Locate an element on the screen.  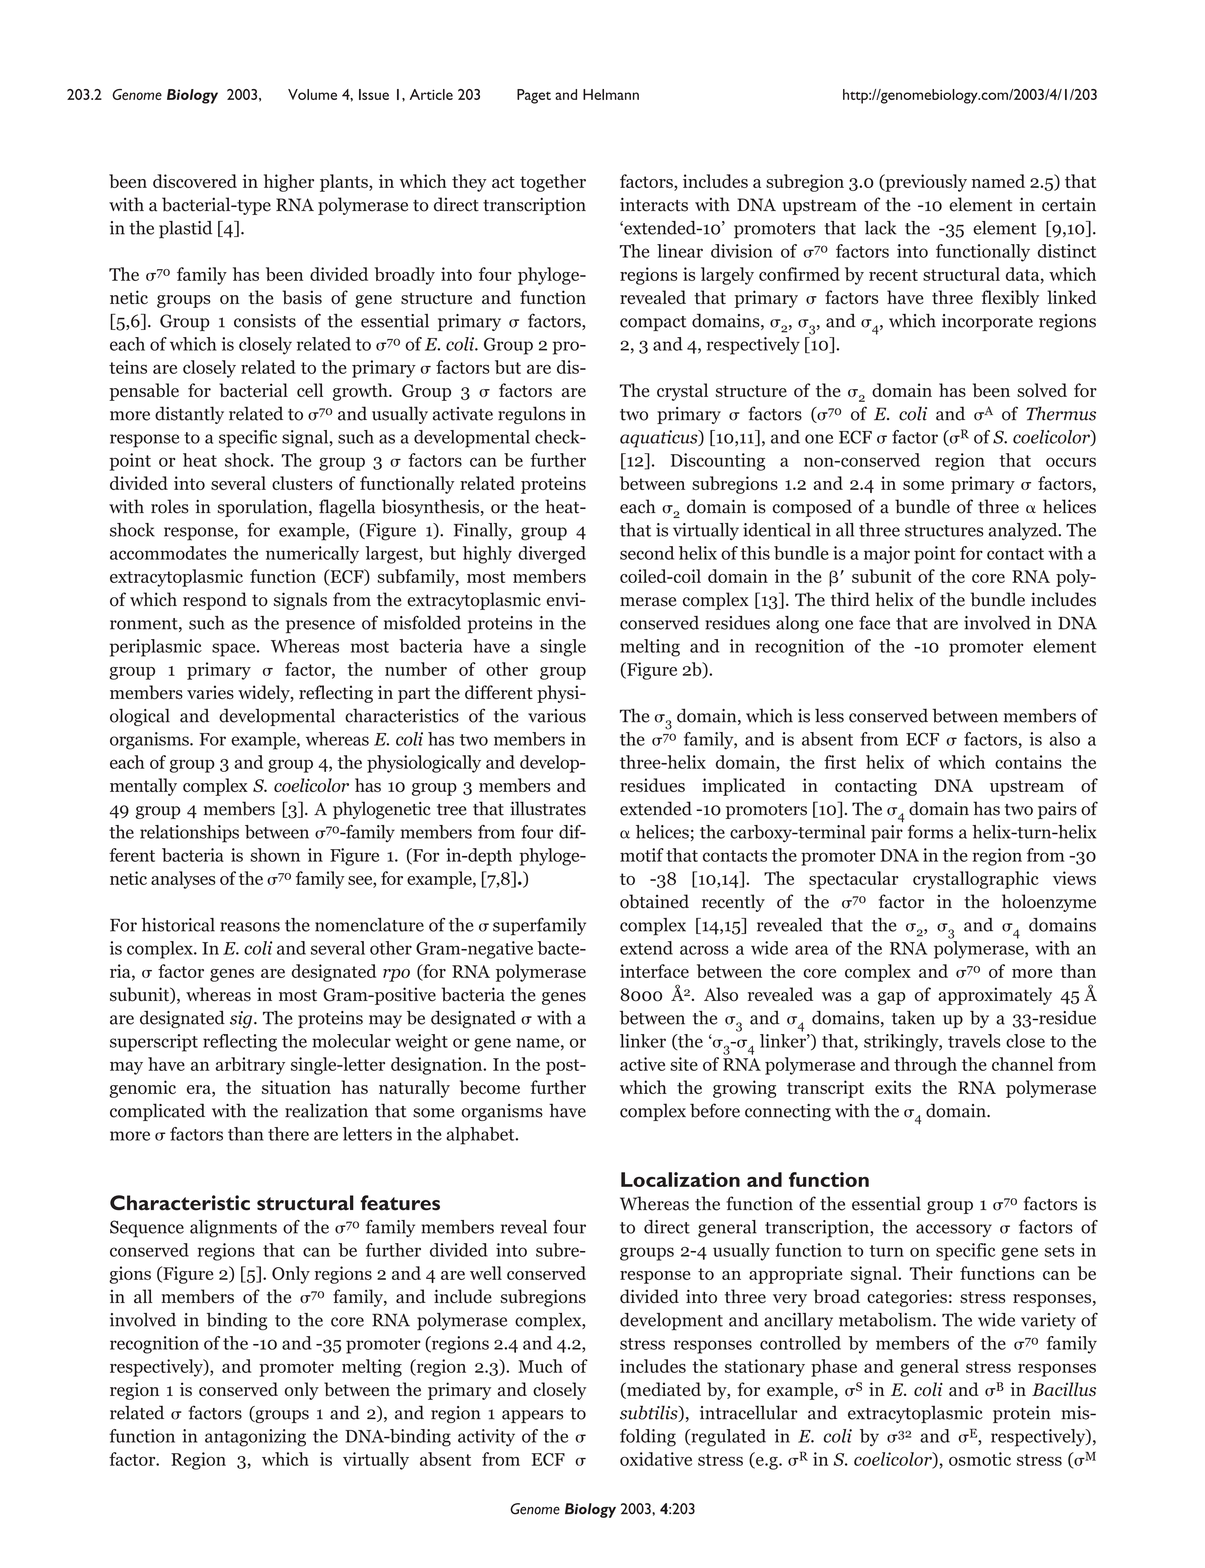
numerically is located at coordinates (312, 555).
